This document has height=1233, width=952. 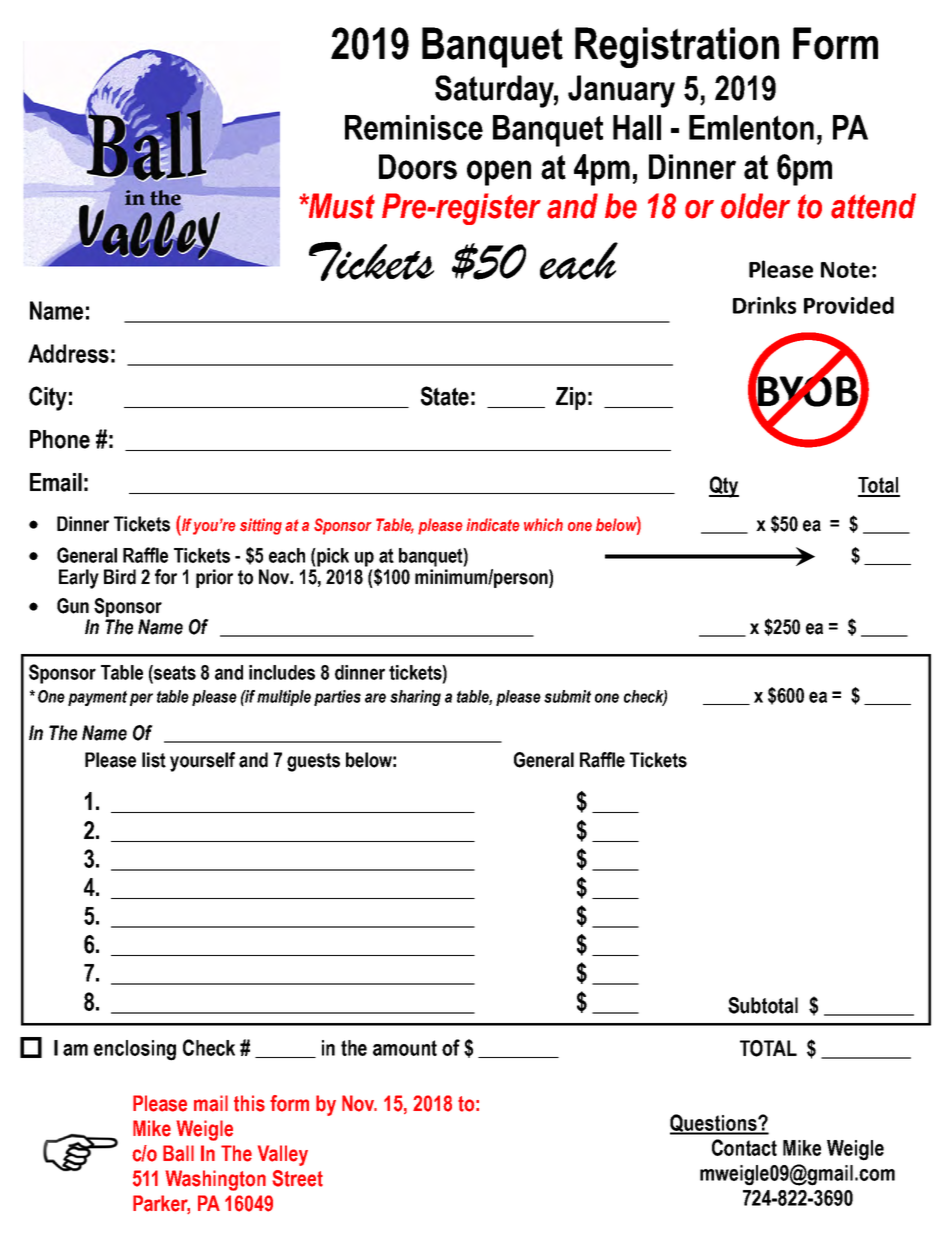 I want to click on Doors, so click(x=418, y=167).
